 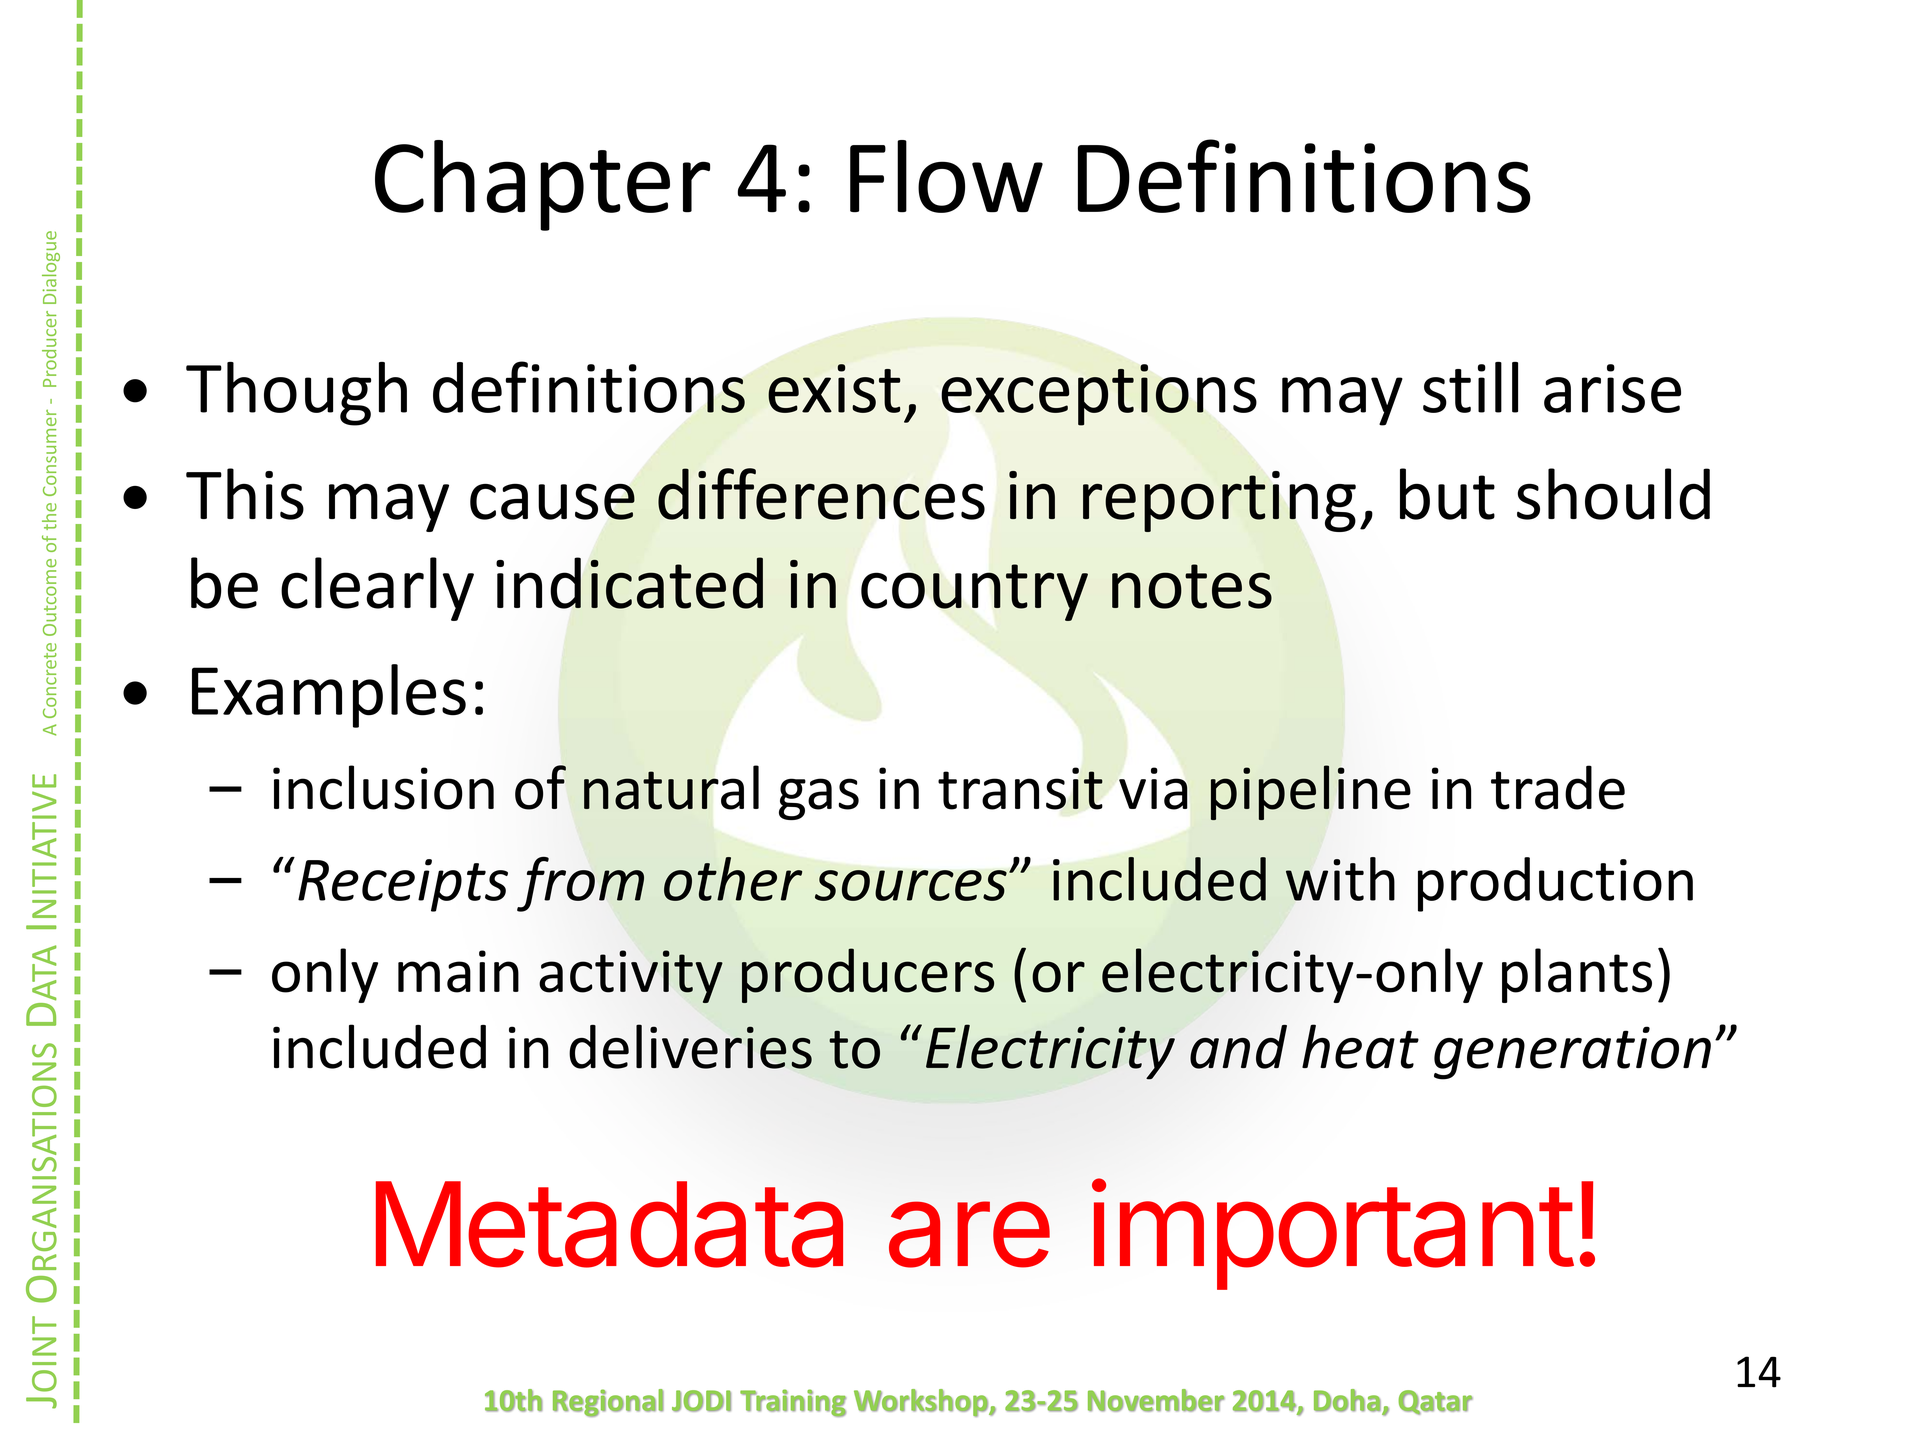 What do you see at coordinates (1470, 387) in the screenshot?
I see `still` at bounding box center [1470, 387].
